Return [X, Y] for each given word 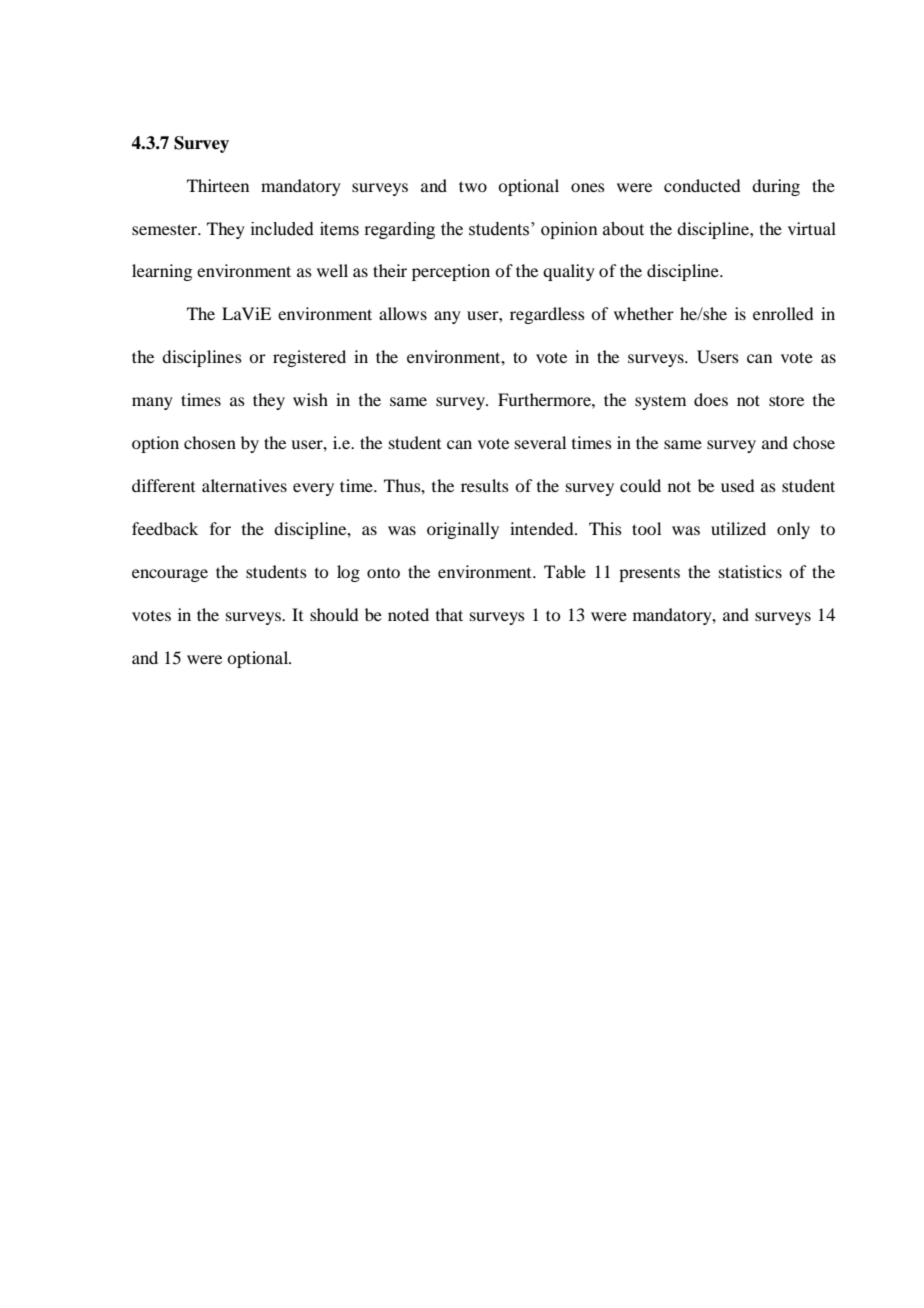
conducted [702, 185]
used [737, 485]
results [485, 485]
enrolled [783, 313]
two [473, 186]
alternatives [244, 485]
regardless [547, 315]
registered [309, 358]
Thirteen [218, 185]
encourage [170, 575]
